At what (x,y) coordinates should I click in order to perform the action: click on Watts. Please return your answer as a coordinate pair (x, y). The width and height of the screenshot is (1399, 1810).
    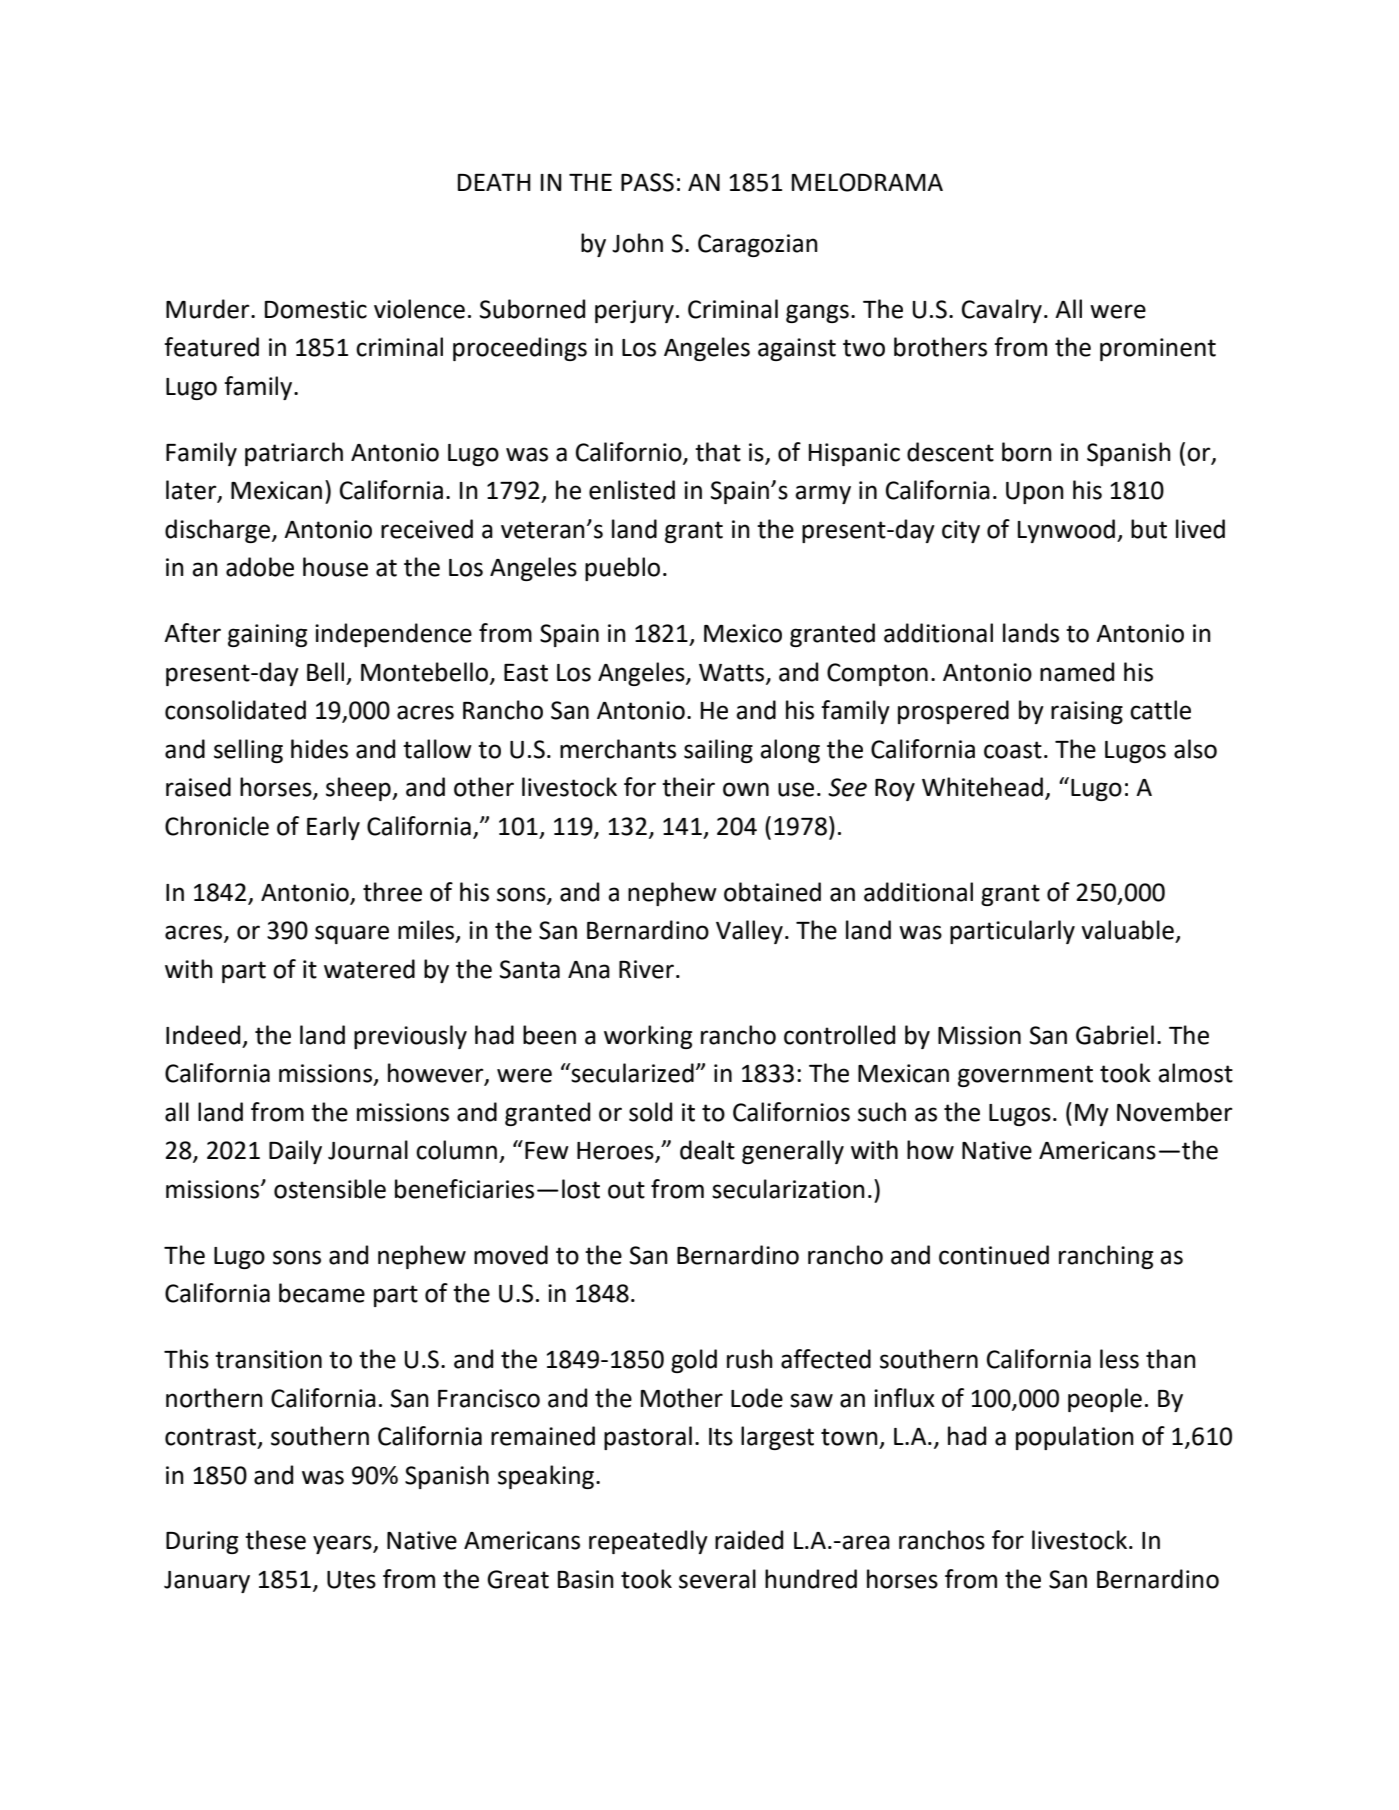
    Looking at the image, I should click on (733, 673).
